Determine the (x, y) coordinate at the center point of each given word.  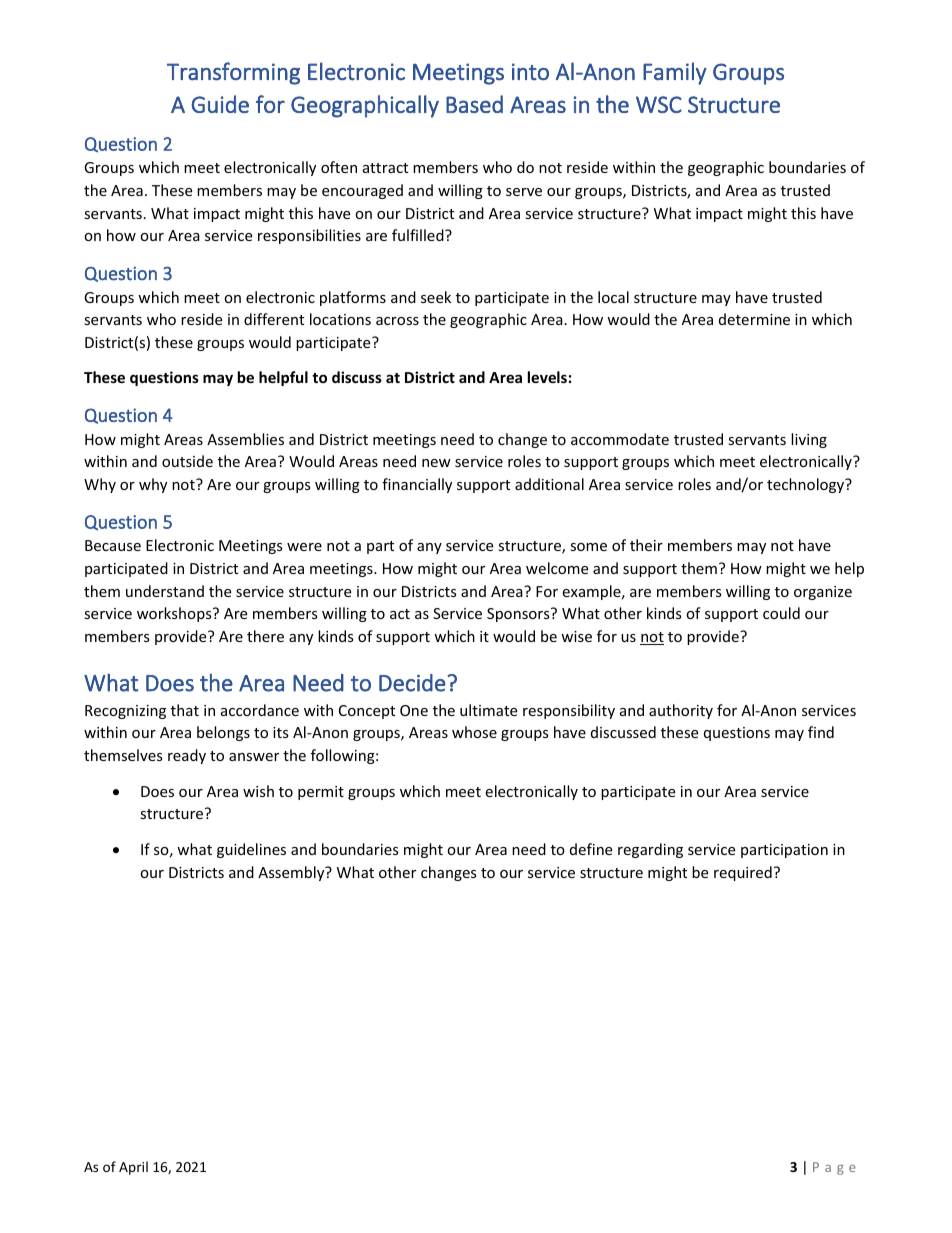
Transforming (233, 73)
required (743, 873)
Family (675, 73)
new (436, 463)
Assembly (292, 873)
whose (474, 732)
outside (187, 461)
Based (474, 104)
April (133, 1168)
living (809, 440)
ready (187, 756)
